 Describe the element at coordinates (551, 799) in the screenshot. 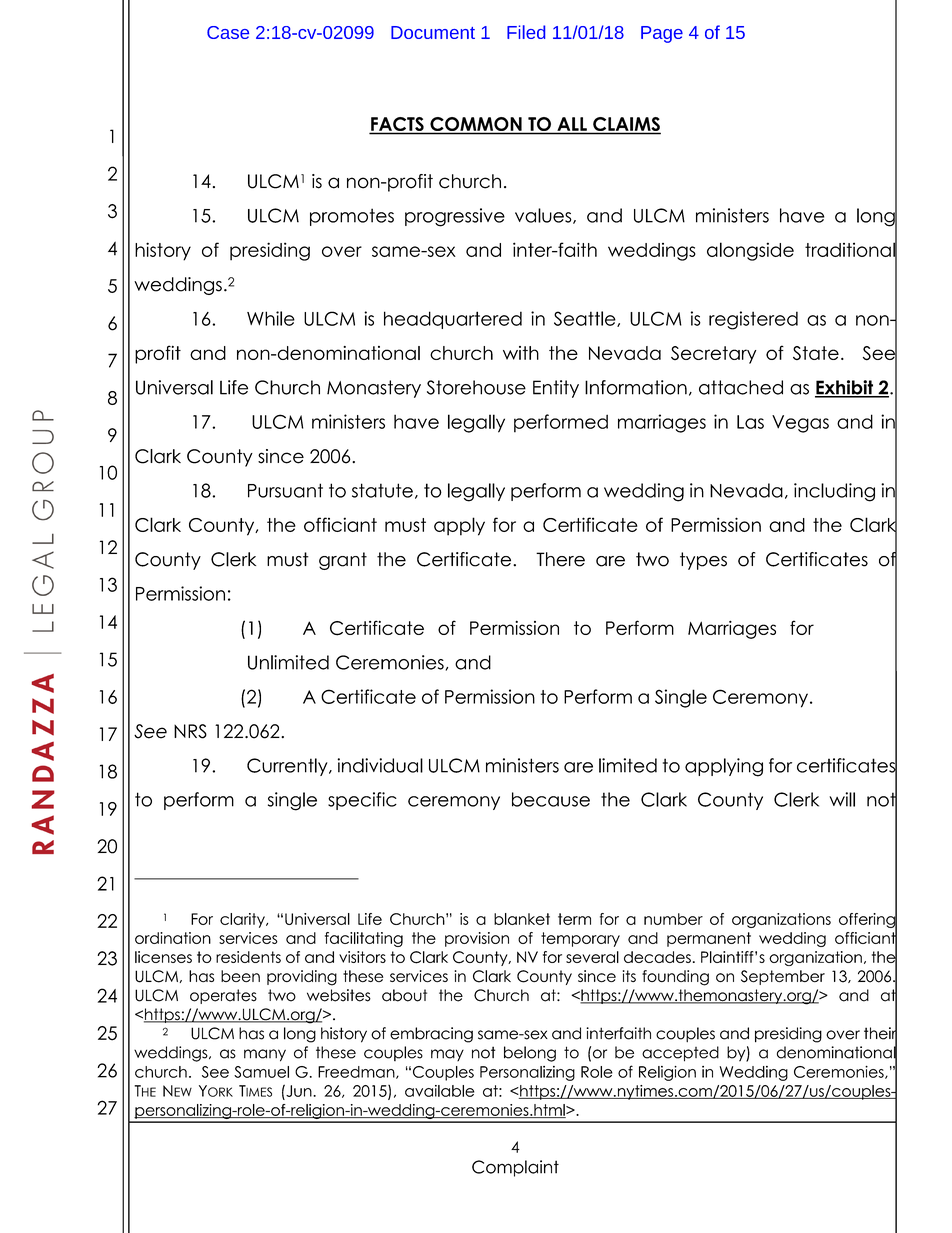

I see `because` at that location.
